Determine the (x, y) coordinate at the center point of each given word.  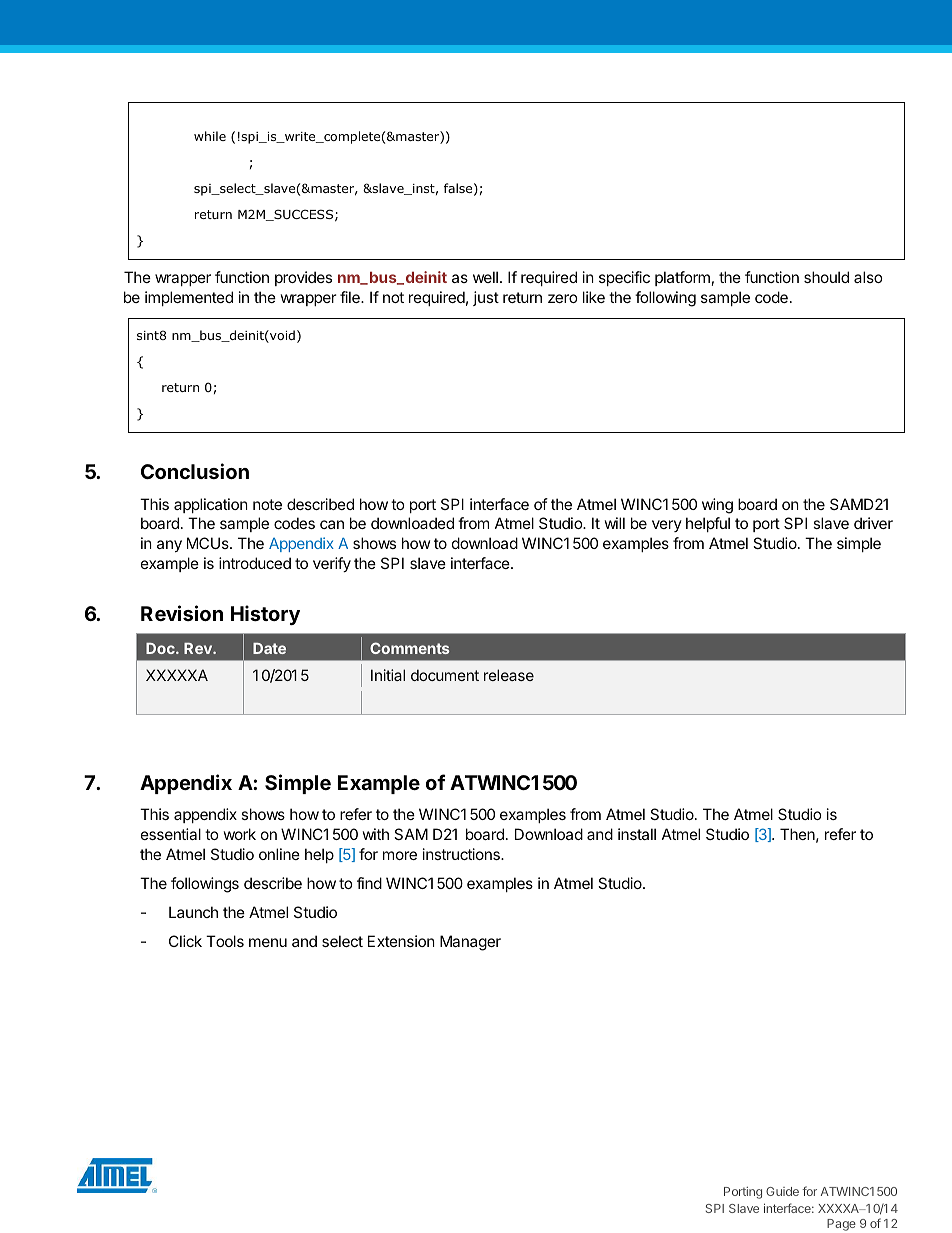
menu (268, 942)
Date (269, 648)
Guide (782, 1191)
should (826, 277)
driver (873, 523)
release (509, 675)
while (210, 136)
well (485, 277)
